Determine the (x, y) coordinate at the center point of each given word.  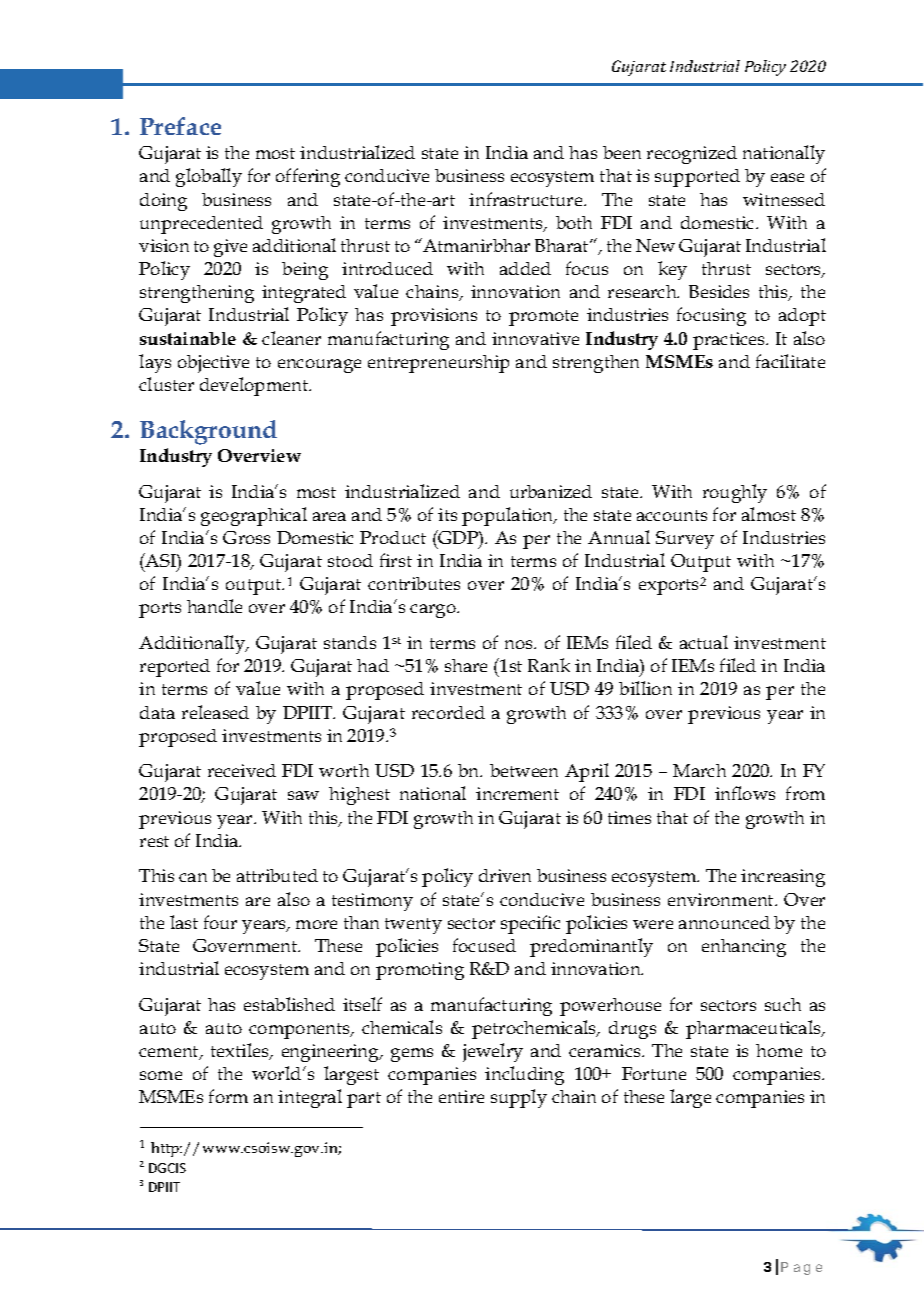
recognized (692, 155)
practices (730, 341)
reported (175, 668)
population (509, 516)
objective (213, 364)
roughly (735, 493)
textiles (241, 1051)
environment (722, 899)
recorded (448, 712)
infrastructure (527, 199)
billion (645, 688)
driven (505, 875)
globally (209, 177)
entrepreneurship (438, 364)
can (193, 877)
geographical (254, 516)
